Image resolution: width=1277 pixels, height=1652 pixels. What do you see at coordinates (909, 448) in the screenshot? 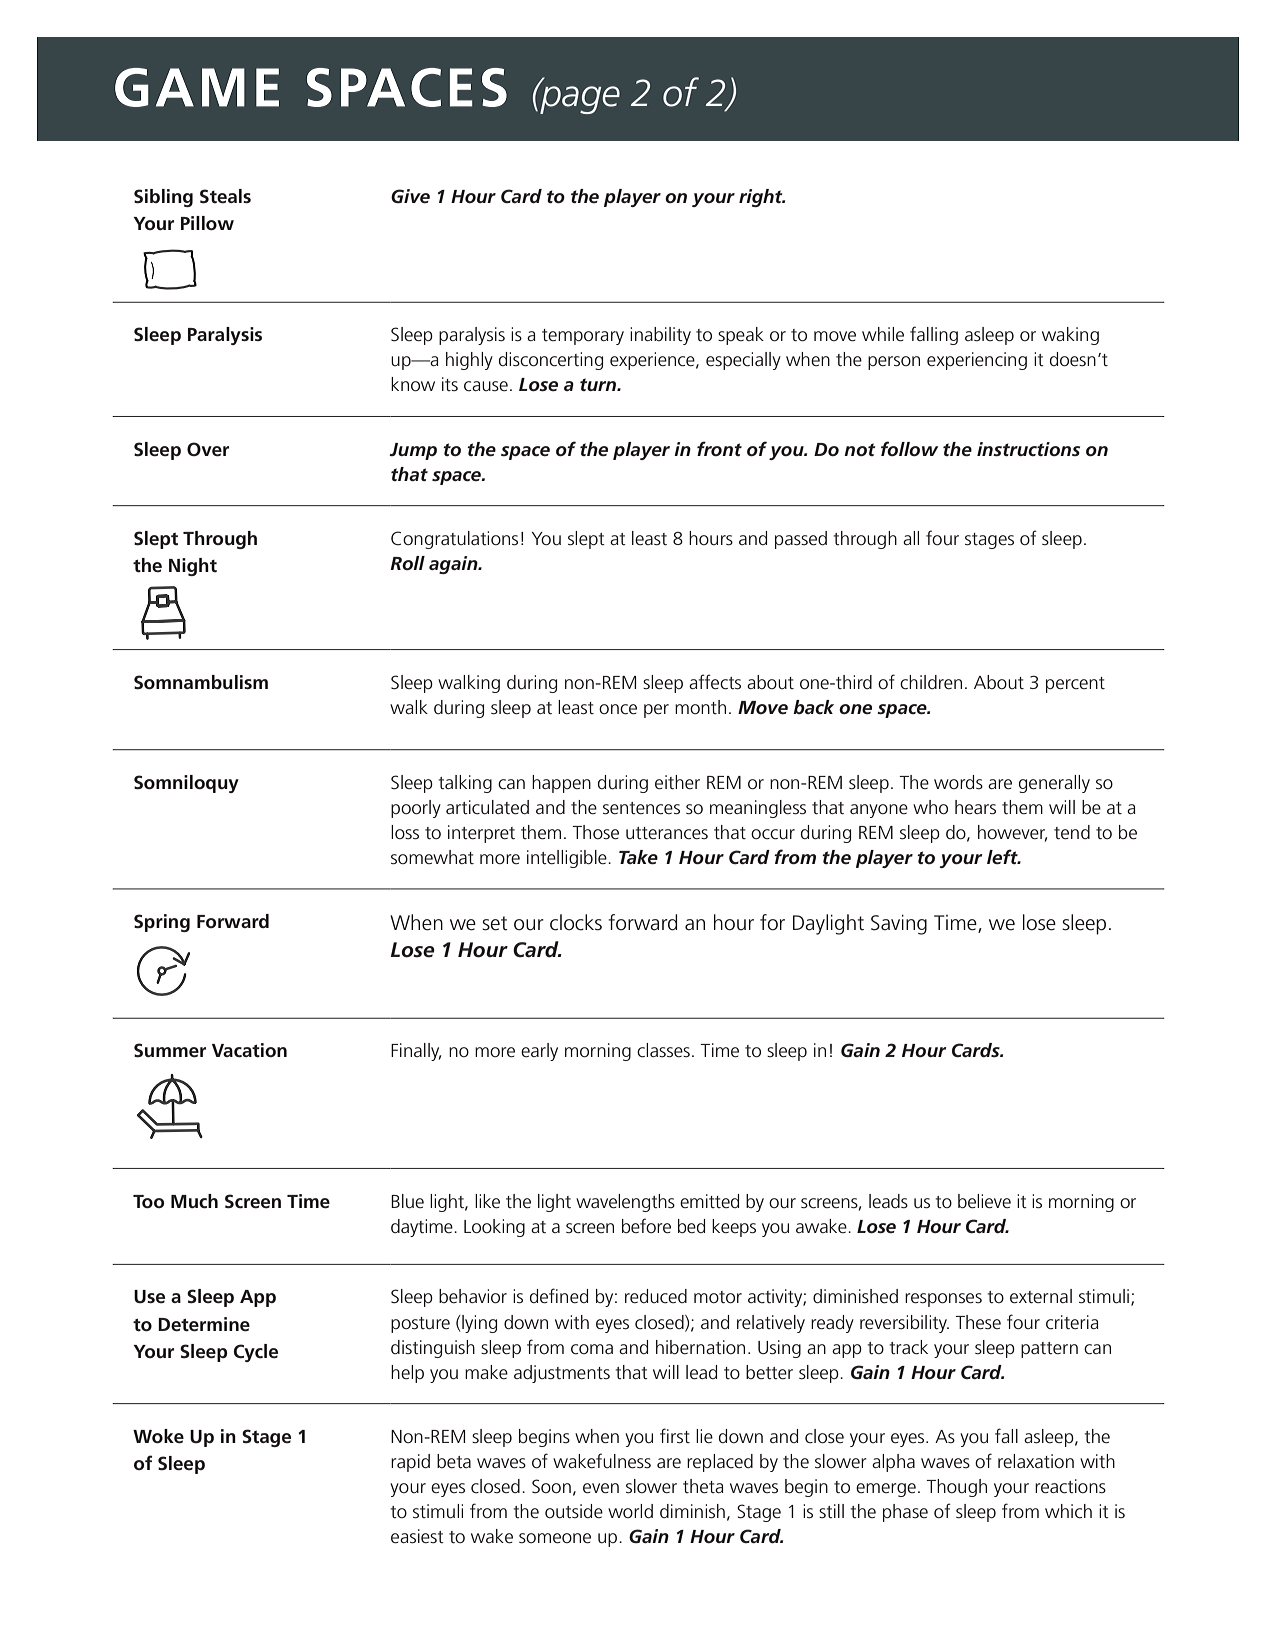
I see `follow` at bounding box center [909, 448].
